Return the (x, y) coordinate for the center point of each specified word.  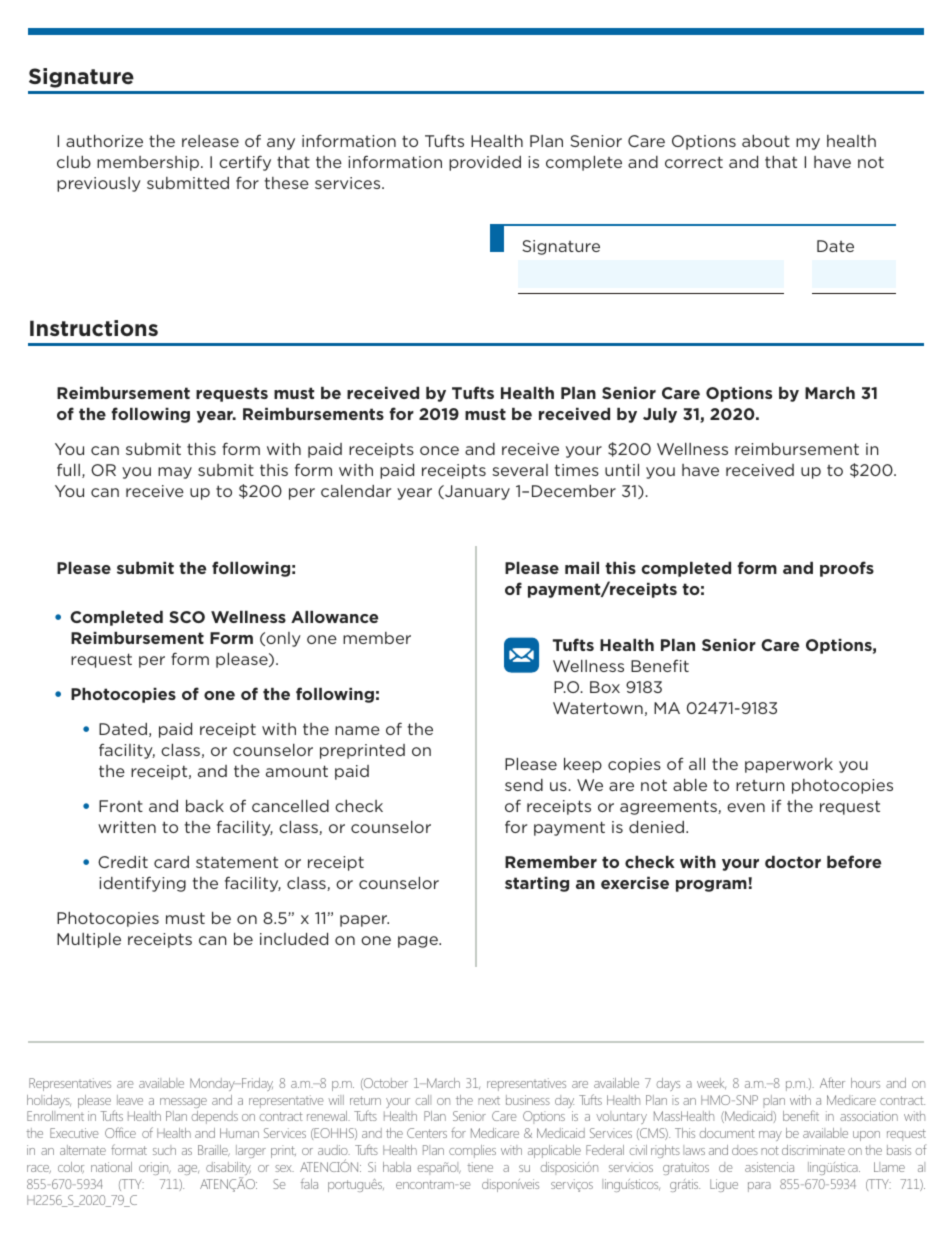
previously (99, 184)
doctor (793, 862)
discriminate (813, 1150)
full (68, 469)
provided (485, 163)
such (164, 1150)
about (766, 141)
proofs (847, 569)
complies (472, 1151)
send (524, 785)
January (476, 492)
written (127, 827)
